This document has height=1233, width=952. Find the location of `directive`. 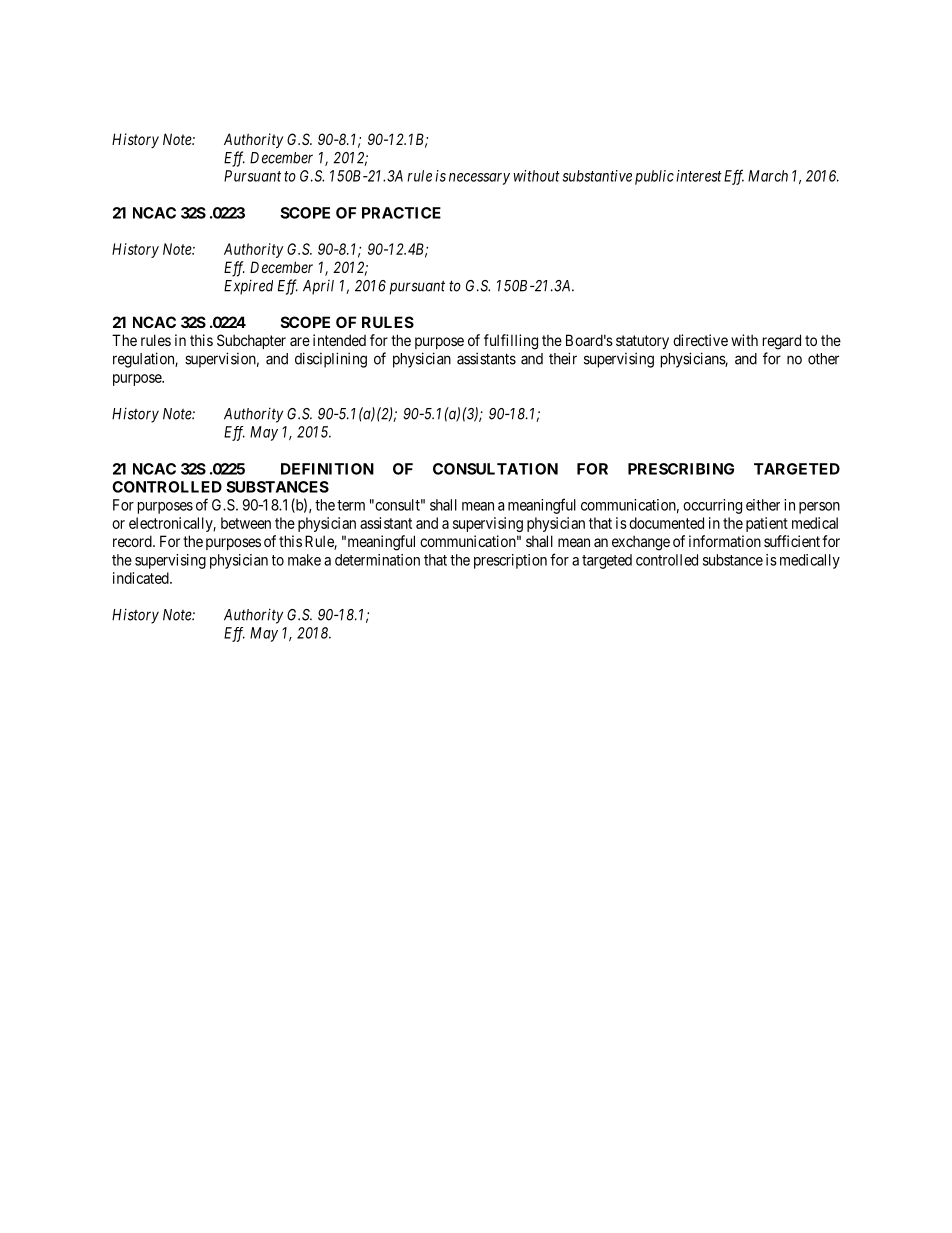

directive is located at coordinates (700, 340).
